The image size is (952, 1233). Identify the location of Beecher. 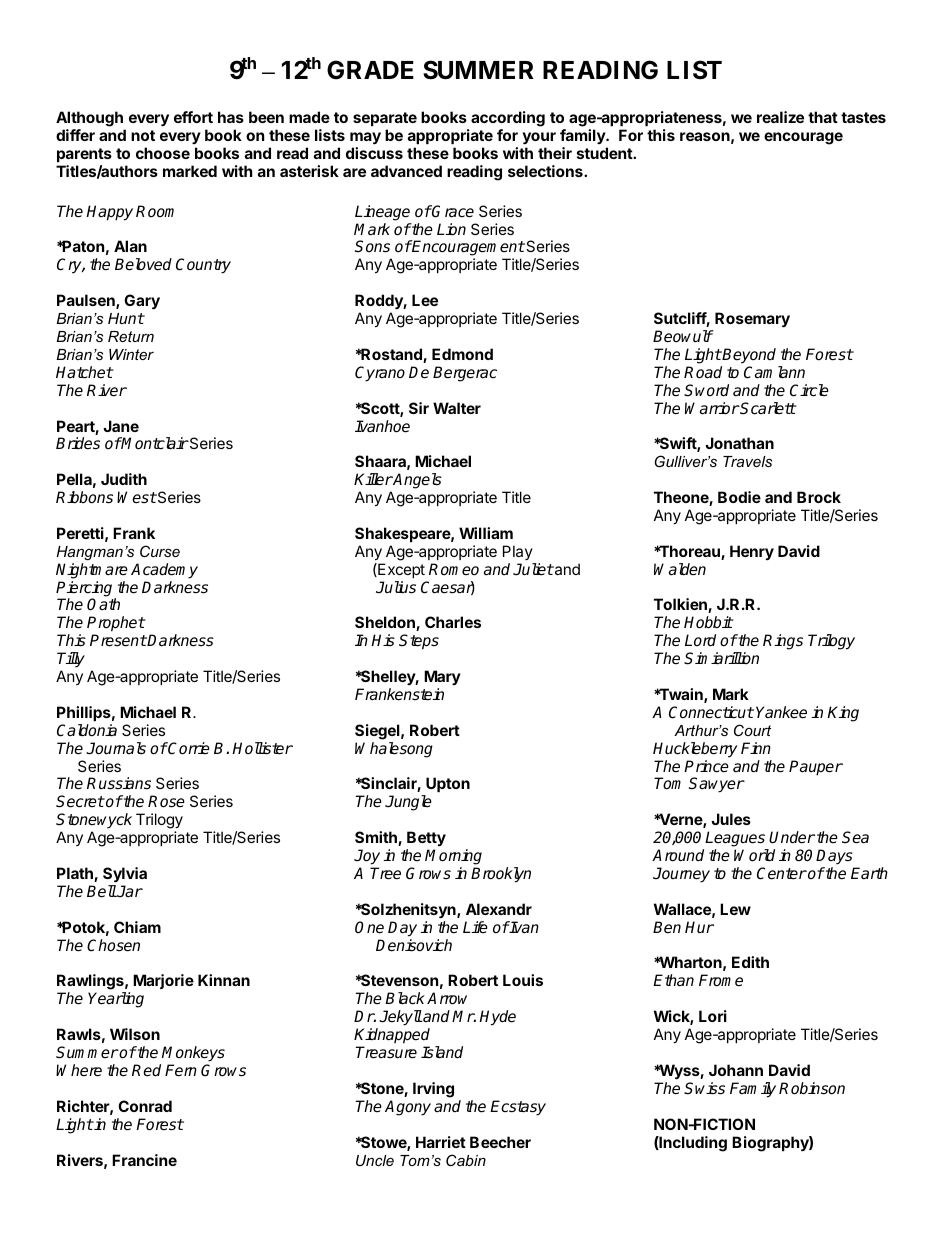
(500, 1142).
